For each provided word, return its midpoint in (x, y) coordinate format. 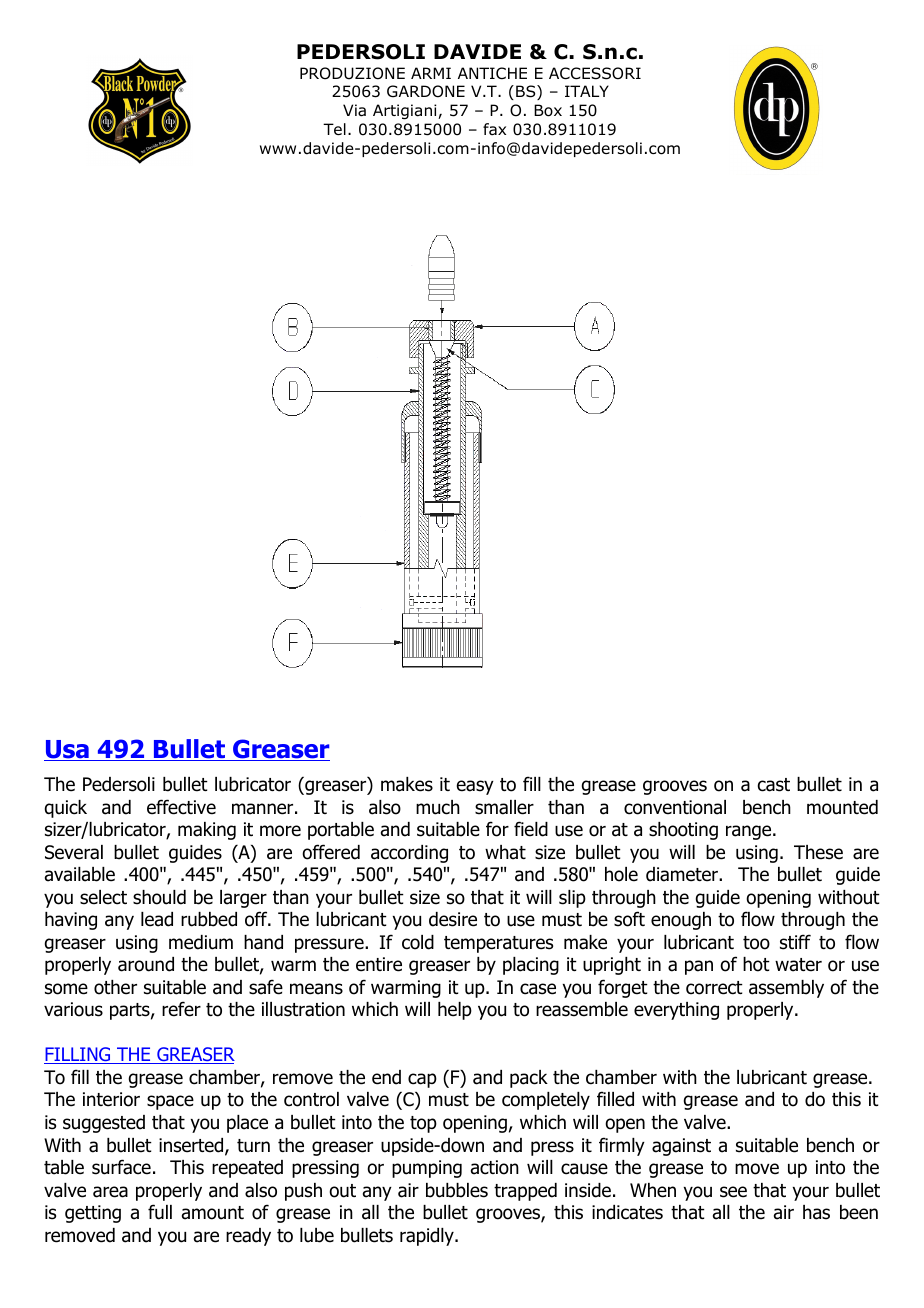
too (756, 943)
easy (475, 787)
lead (157, 919)
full (160, 1212)
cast (774, 785)
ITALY (587, 91)
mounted (842, 807)
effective (181, 807)
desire (453, 919)
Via (354, 110)
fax (494, 129)
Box (548, 110)
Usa (67, 750)
